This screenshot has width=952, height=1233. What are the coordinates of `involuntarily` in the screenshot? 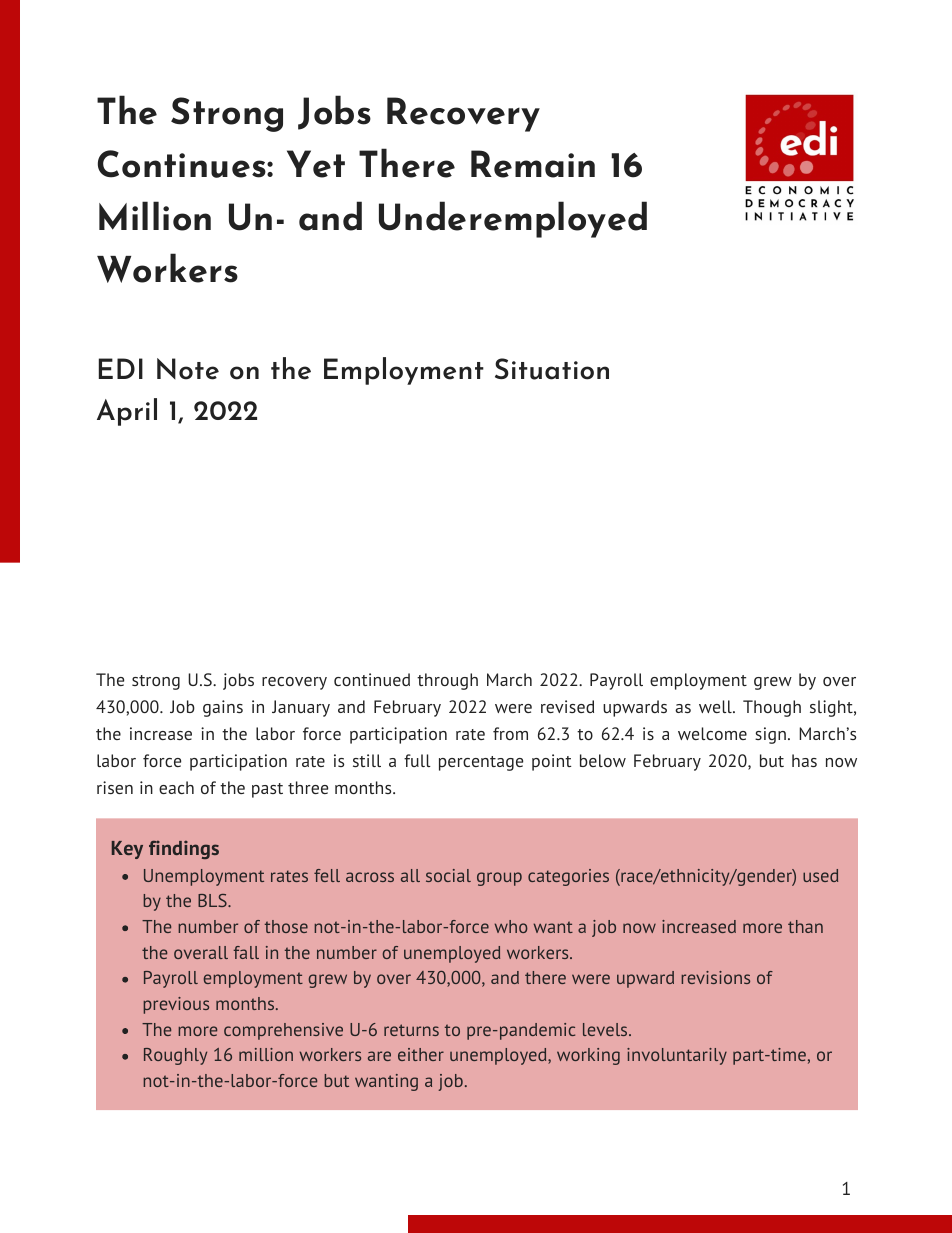 It's located at (677, 1056).
